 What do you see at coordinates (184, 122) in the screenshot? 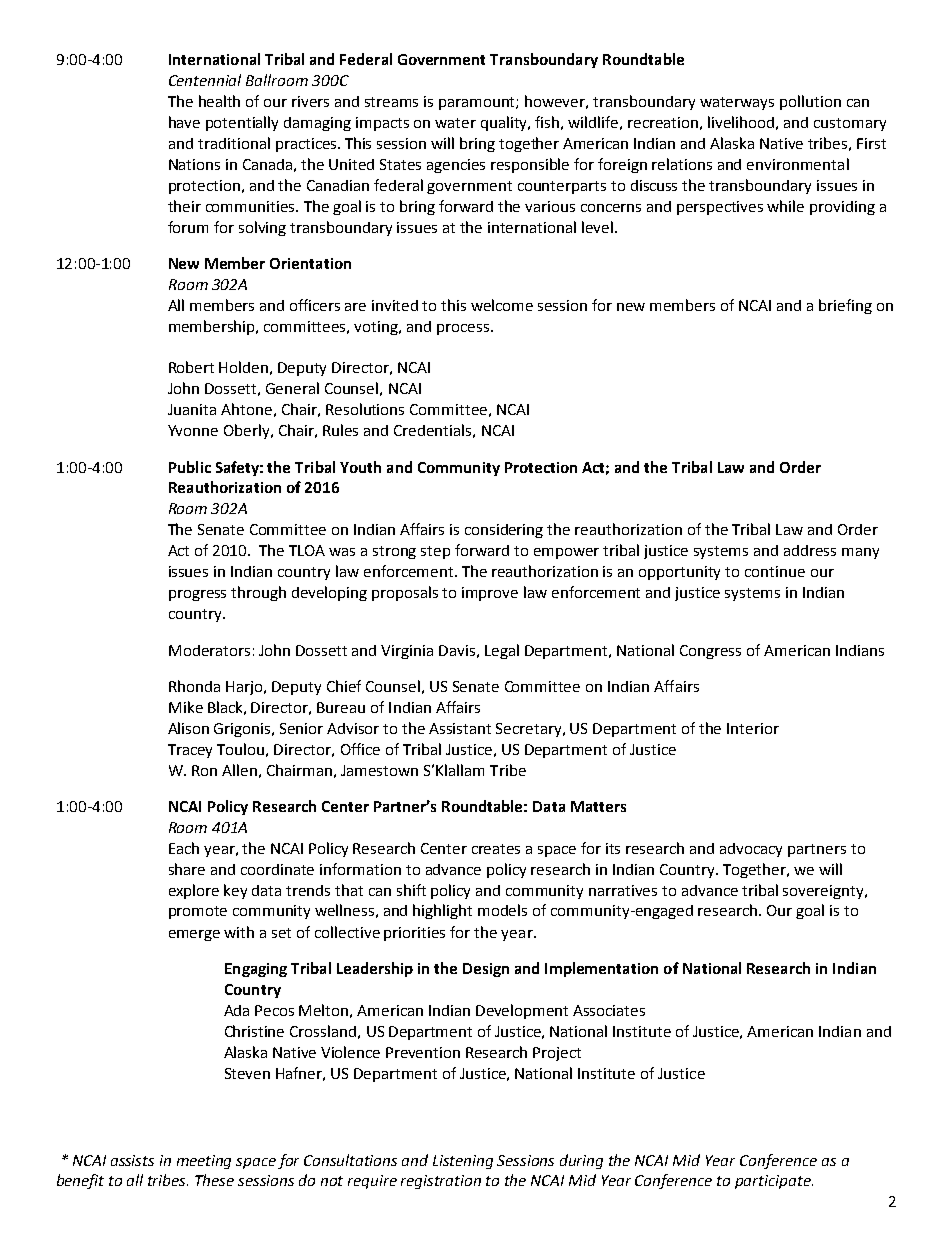
I see `have` at bounding box center [184, 122].
